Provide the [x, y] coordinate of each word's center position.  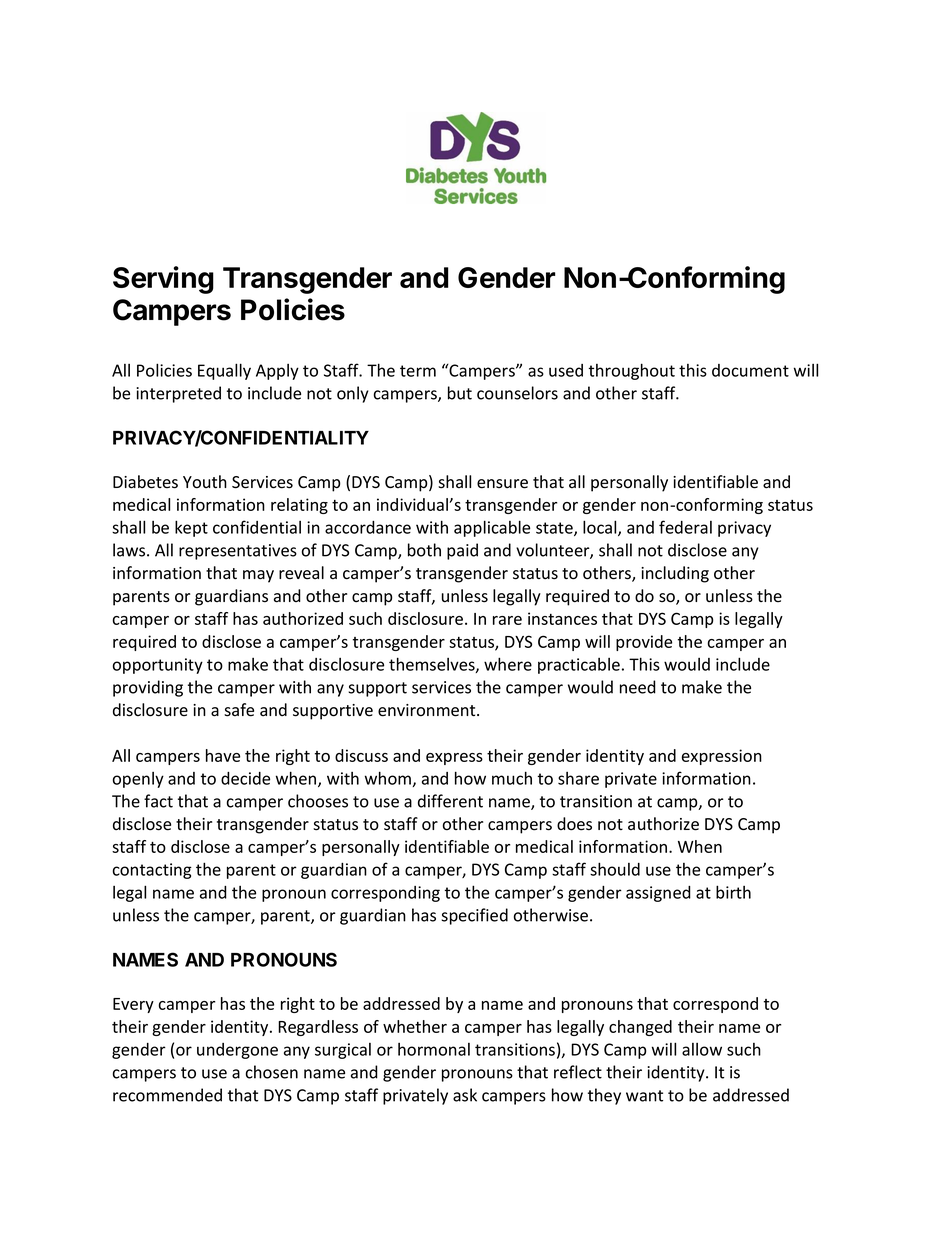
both [424, 550]
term [418, 371]
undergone [237, 1051]
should [615, 869]
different [450, 801]
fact [158, 801]
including [675, 574]
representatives [238, 552]
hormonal [434, 1049]
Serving [163, 280]
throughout [632, 371]
